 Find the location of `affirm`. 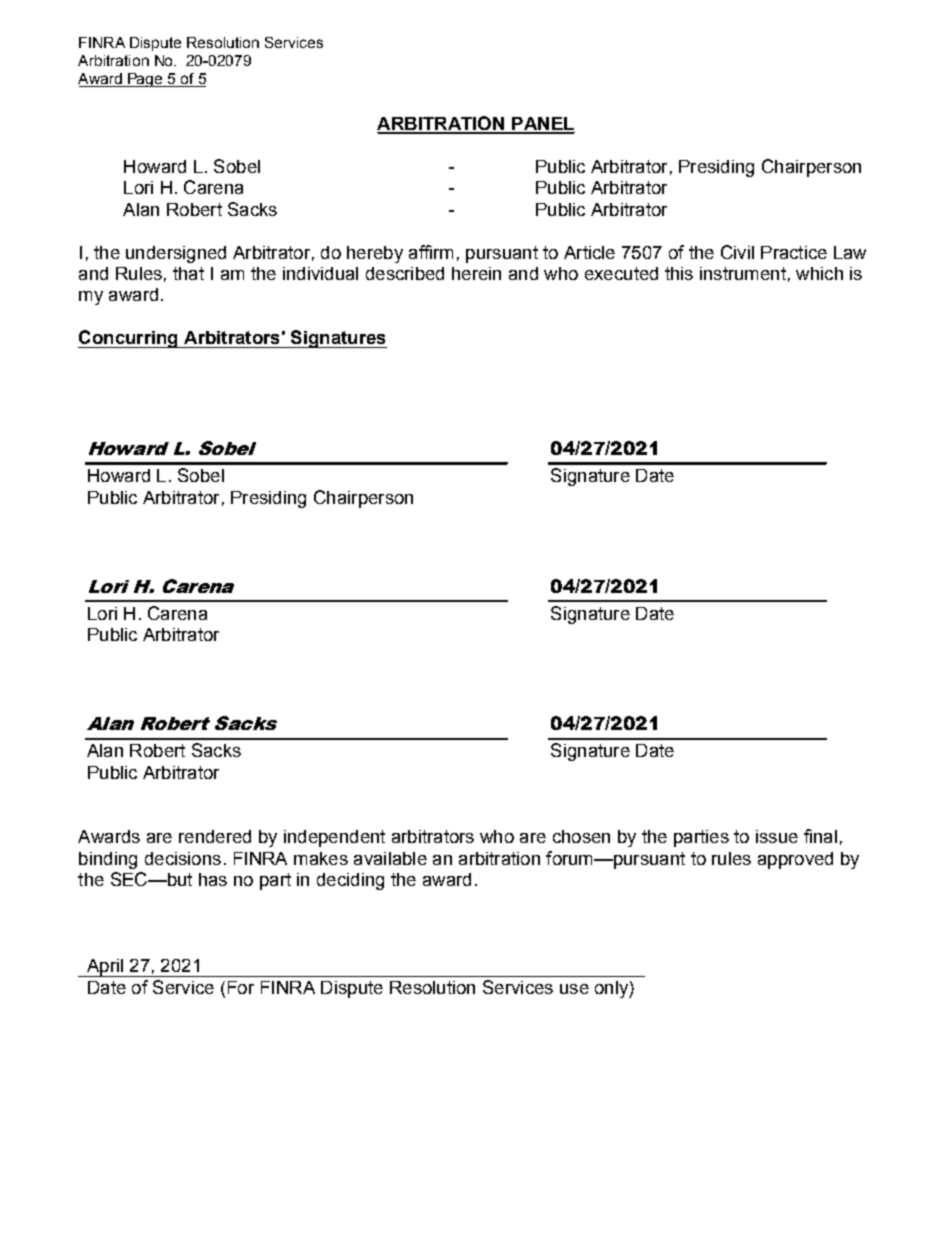

affirm is located at coordinates (431, 252).
